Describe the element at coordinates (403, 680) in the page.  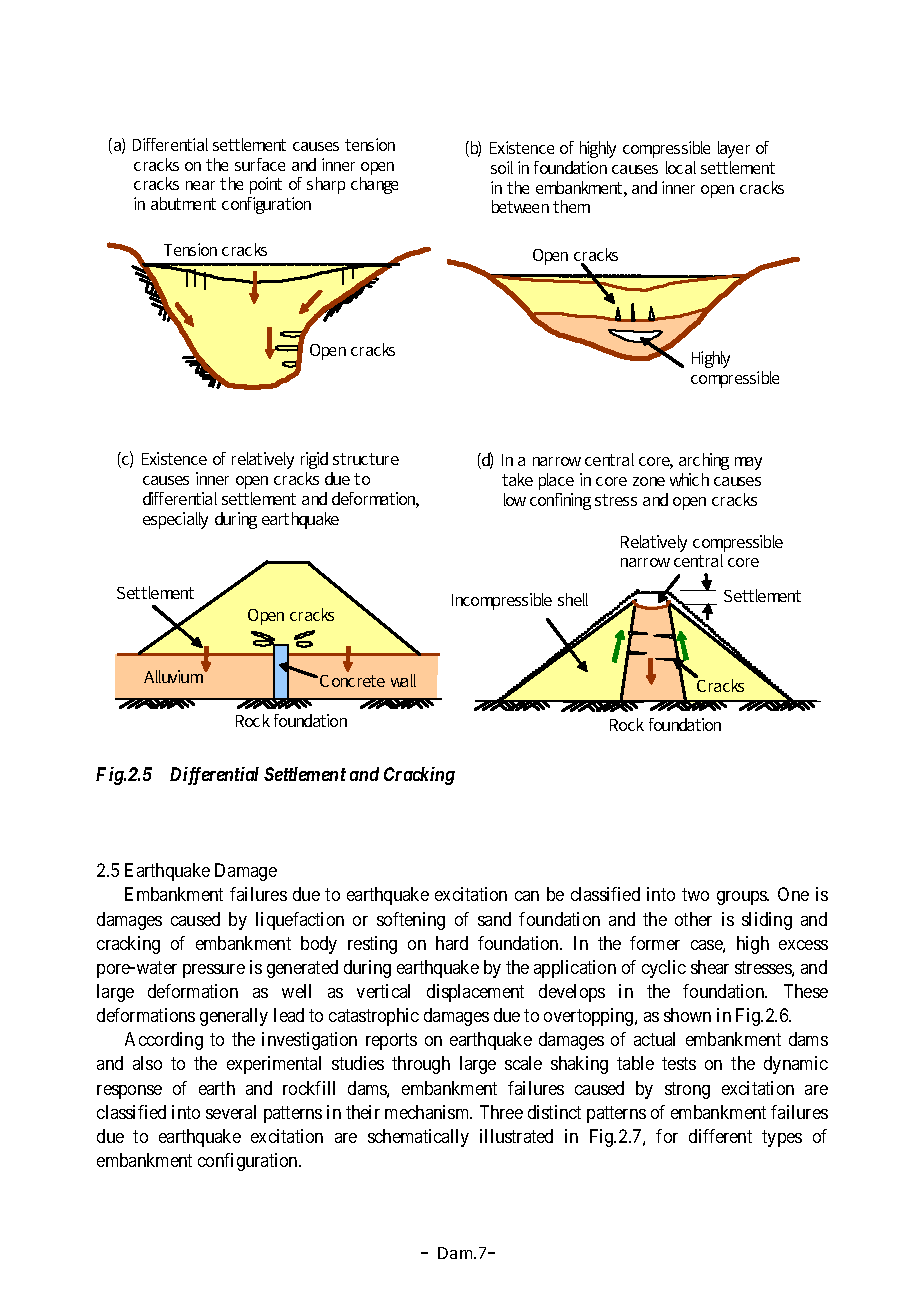
I see `wall` at that location.
